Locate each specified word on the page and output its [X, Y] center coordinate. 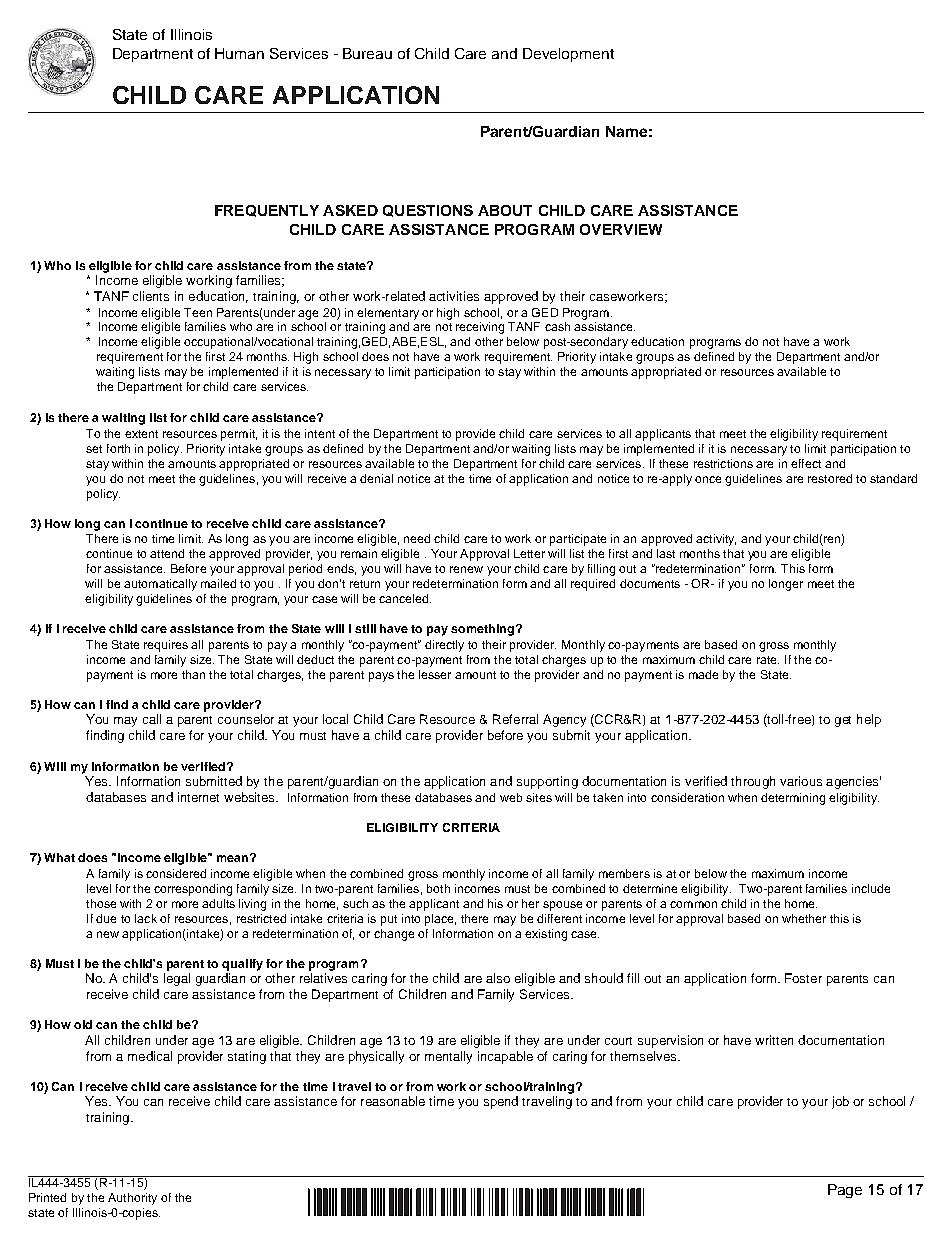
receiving [480, 328]
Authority [132, 1199]
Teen [198, 312]
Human [239, 53]
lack [146, 918]
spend [501, 1102]
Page [845, 1191]
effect [806, 463]
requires [166, 646]
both [438, 888]
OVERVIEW [621, 229]
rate [768, 660]
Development [568, 55]
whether [804, 918]
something [484, 630]
